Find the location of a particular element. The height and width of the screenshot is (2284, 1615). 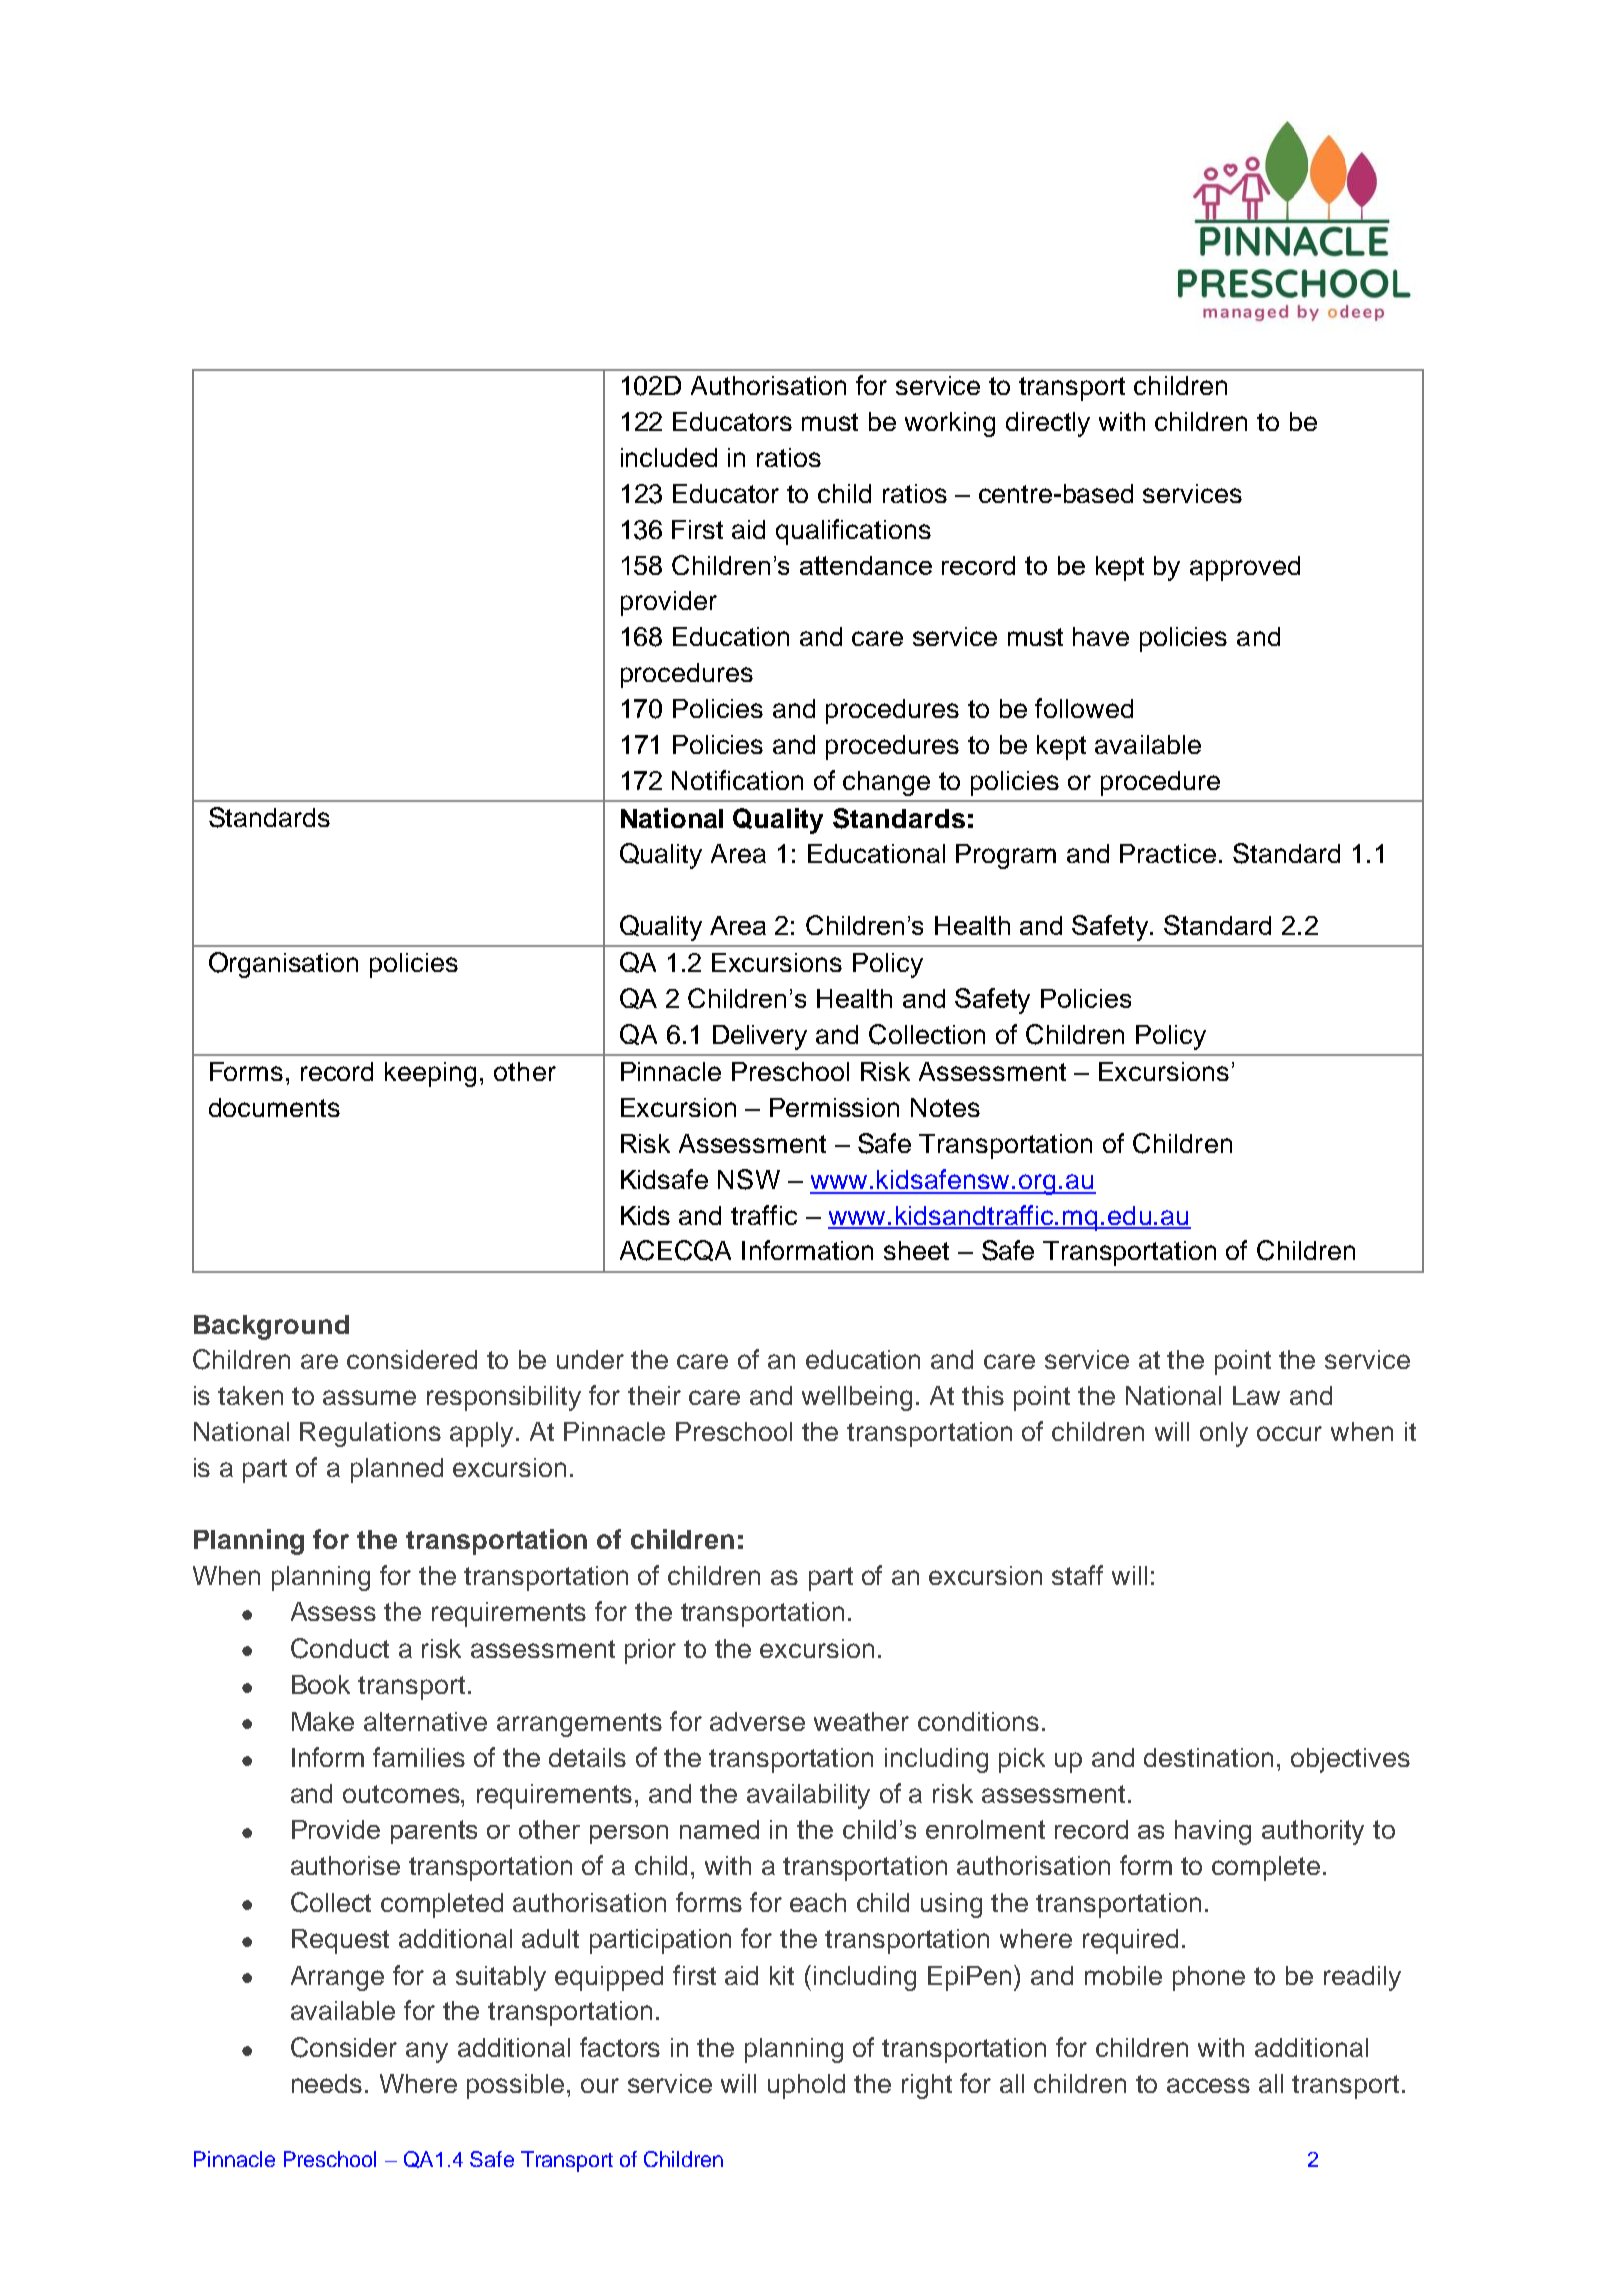

adverse is located at coordinates (757, 1721).
